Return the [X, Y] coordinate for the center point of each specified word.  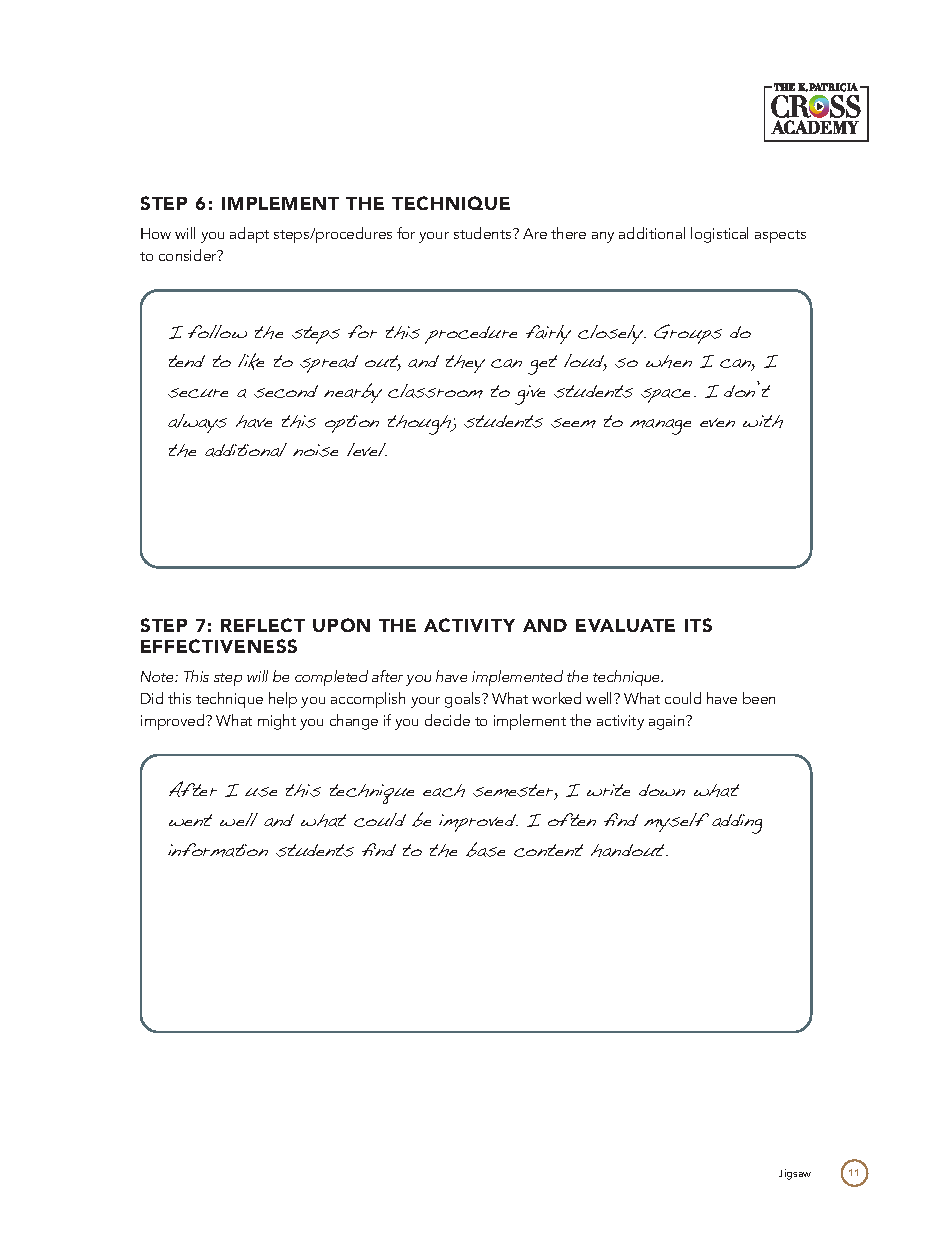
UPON [341, 625]
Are [535, 233]
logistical [719, 235]
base [485, 849]
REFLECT [263, 625]
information [218, 850]
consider [189, 255]
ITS [698, 625]
